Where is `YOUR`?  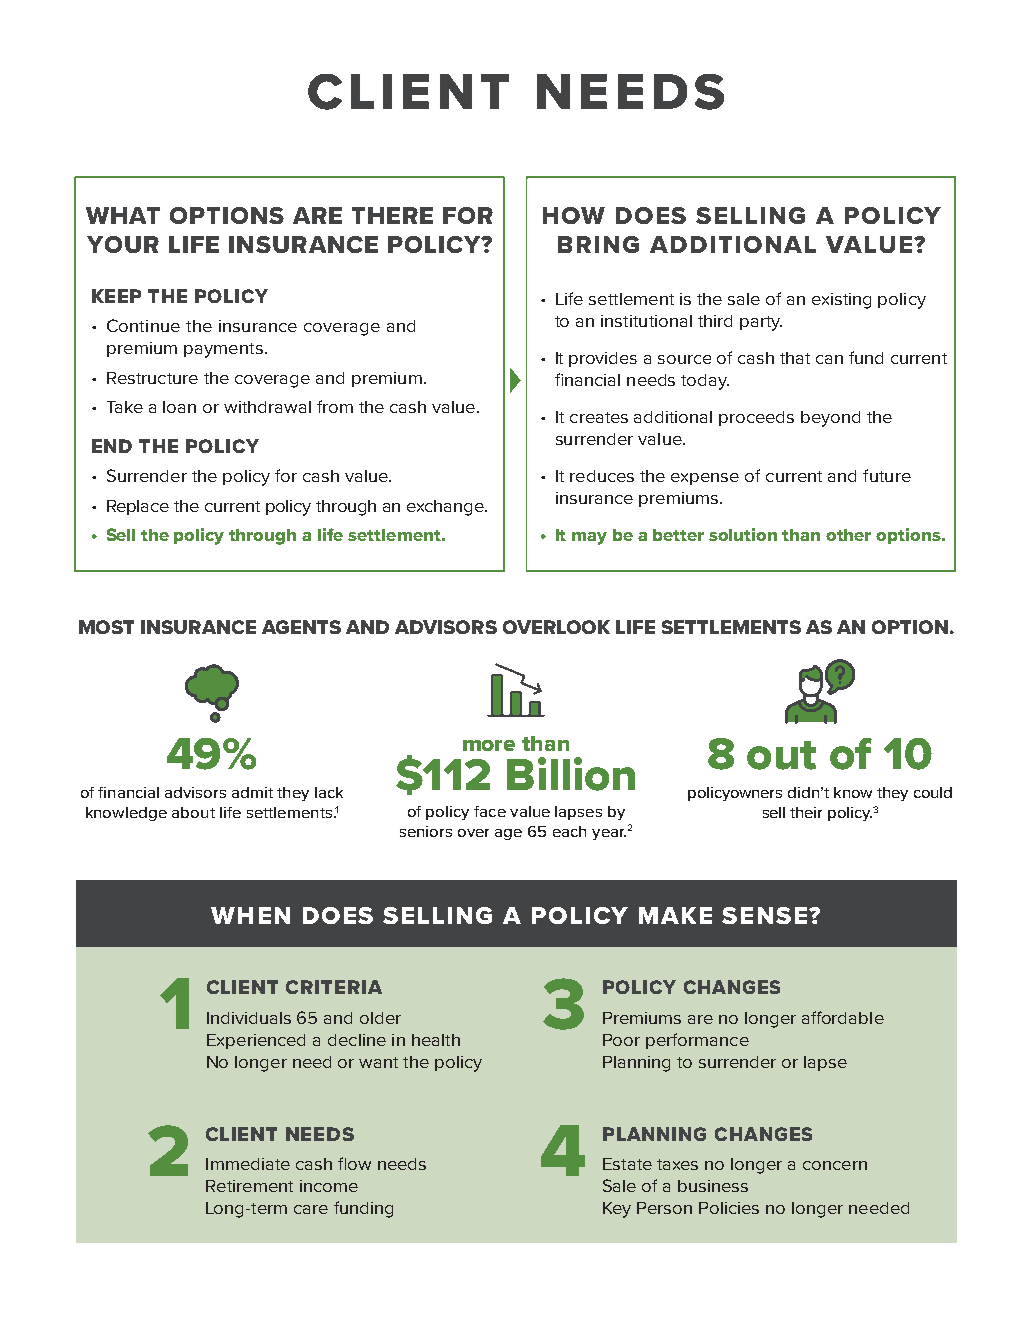
YOUR is located at coordinates (123, 244).
